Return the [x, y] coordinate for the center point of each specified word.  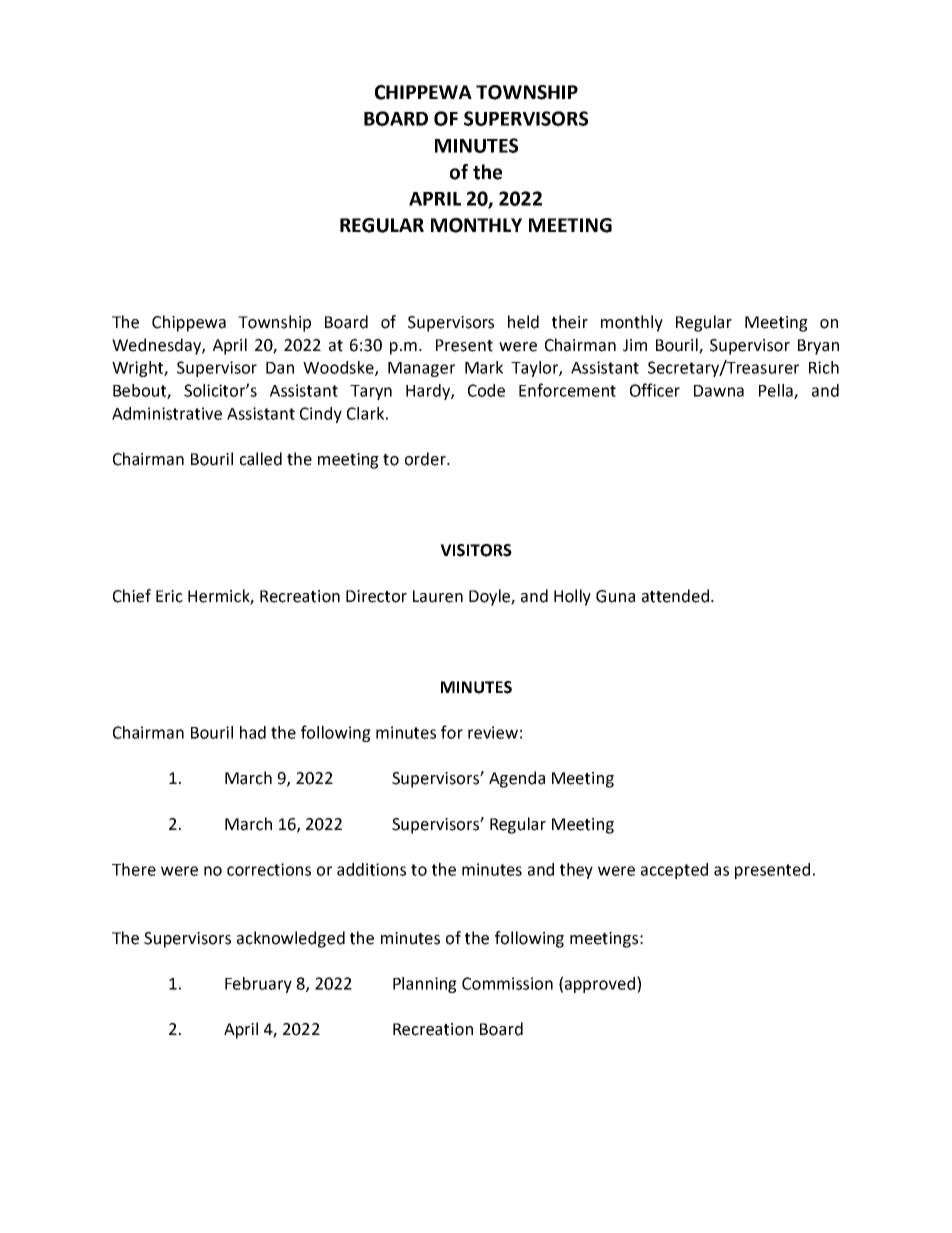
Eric [169, 596]
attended [675, 596]
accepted [674, 871]
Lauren [438, 596]
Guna [615, 596]
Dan [280, 368]
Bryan [818, 347]
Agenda [517, 779]
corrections [269, 869]
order [426, 459]
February [258, 985]
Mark [484, 367]
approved [601, 984]
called [261, 459]
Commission [507, 983]
